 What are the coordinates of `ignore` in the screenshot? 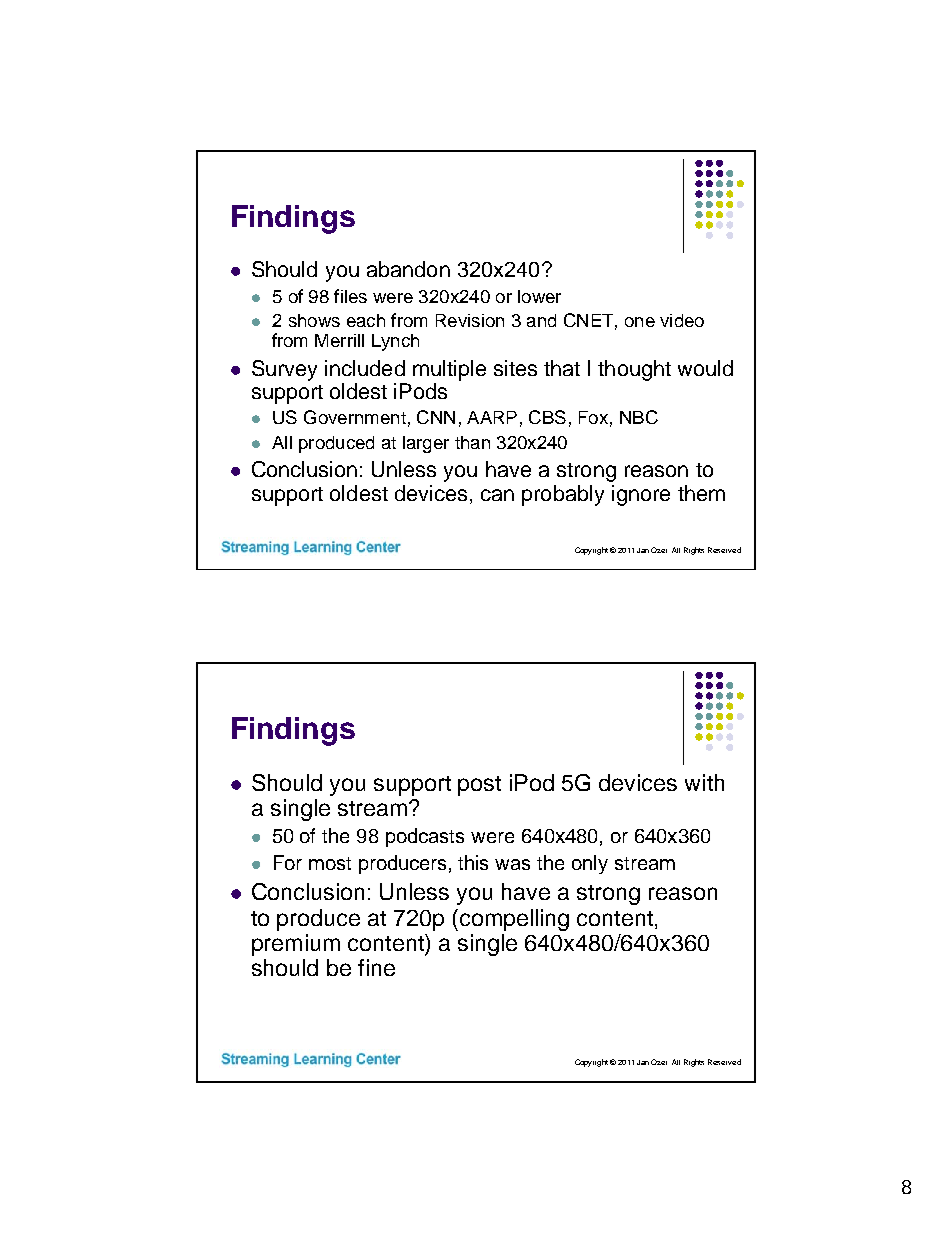 It's located at (641, 495).
